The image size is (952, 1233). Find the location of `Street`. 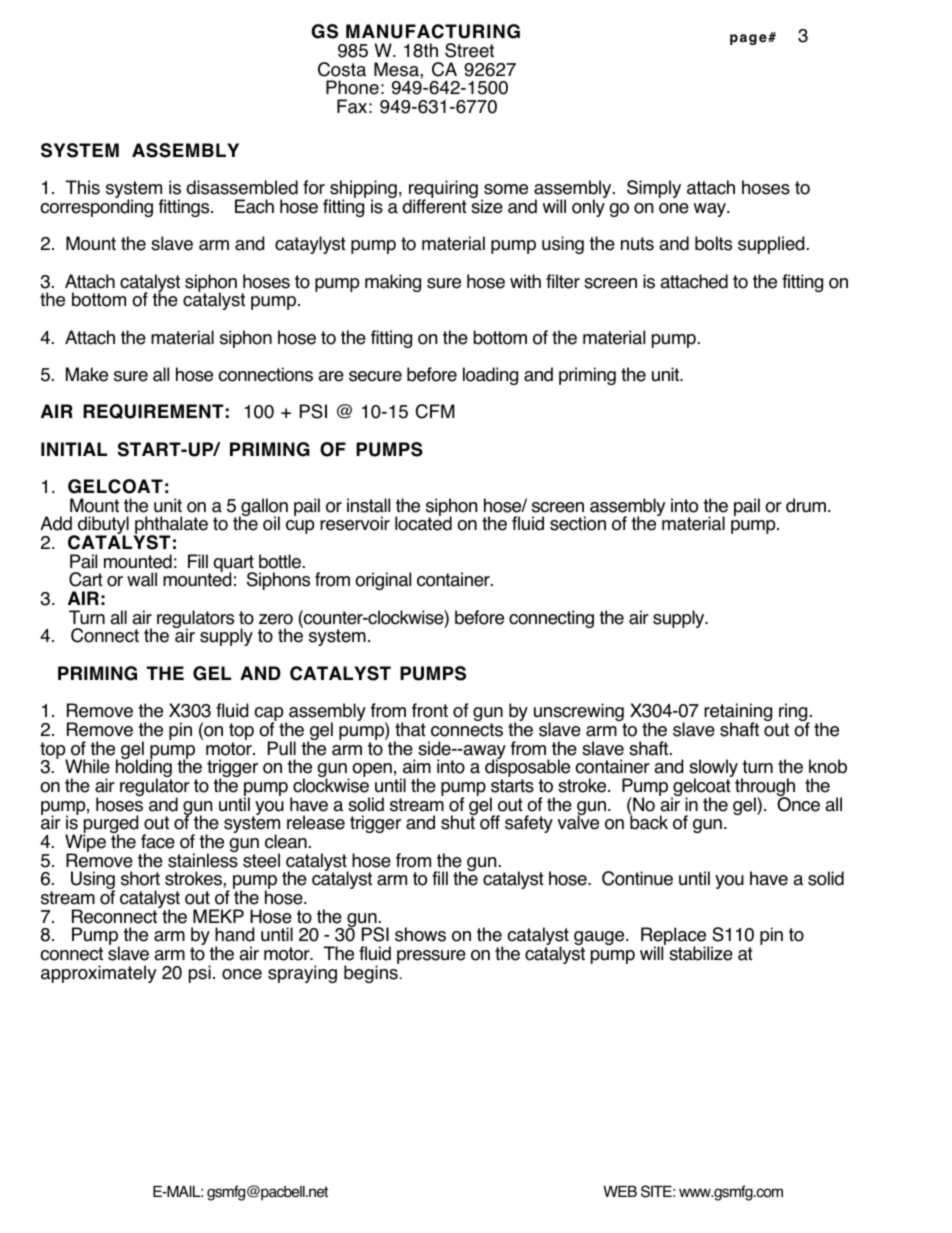

Street is located at coordinates (469, 50).
